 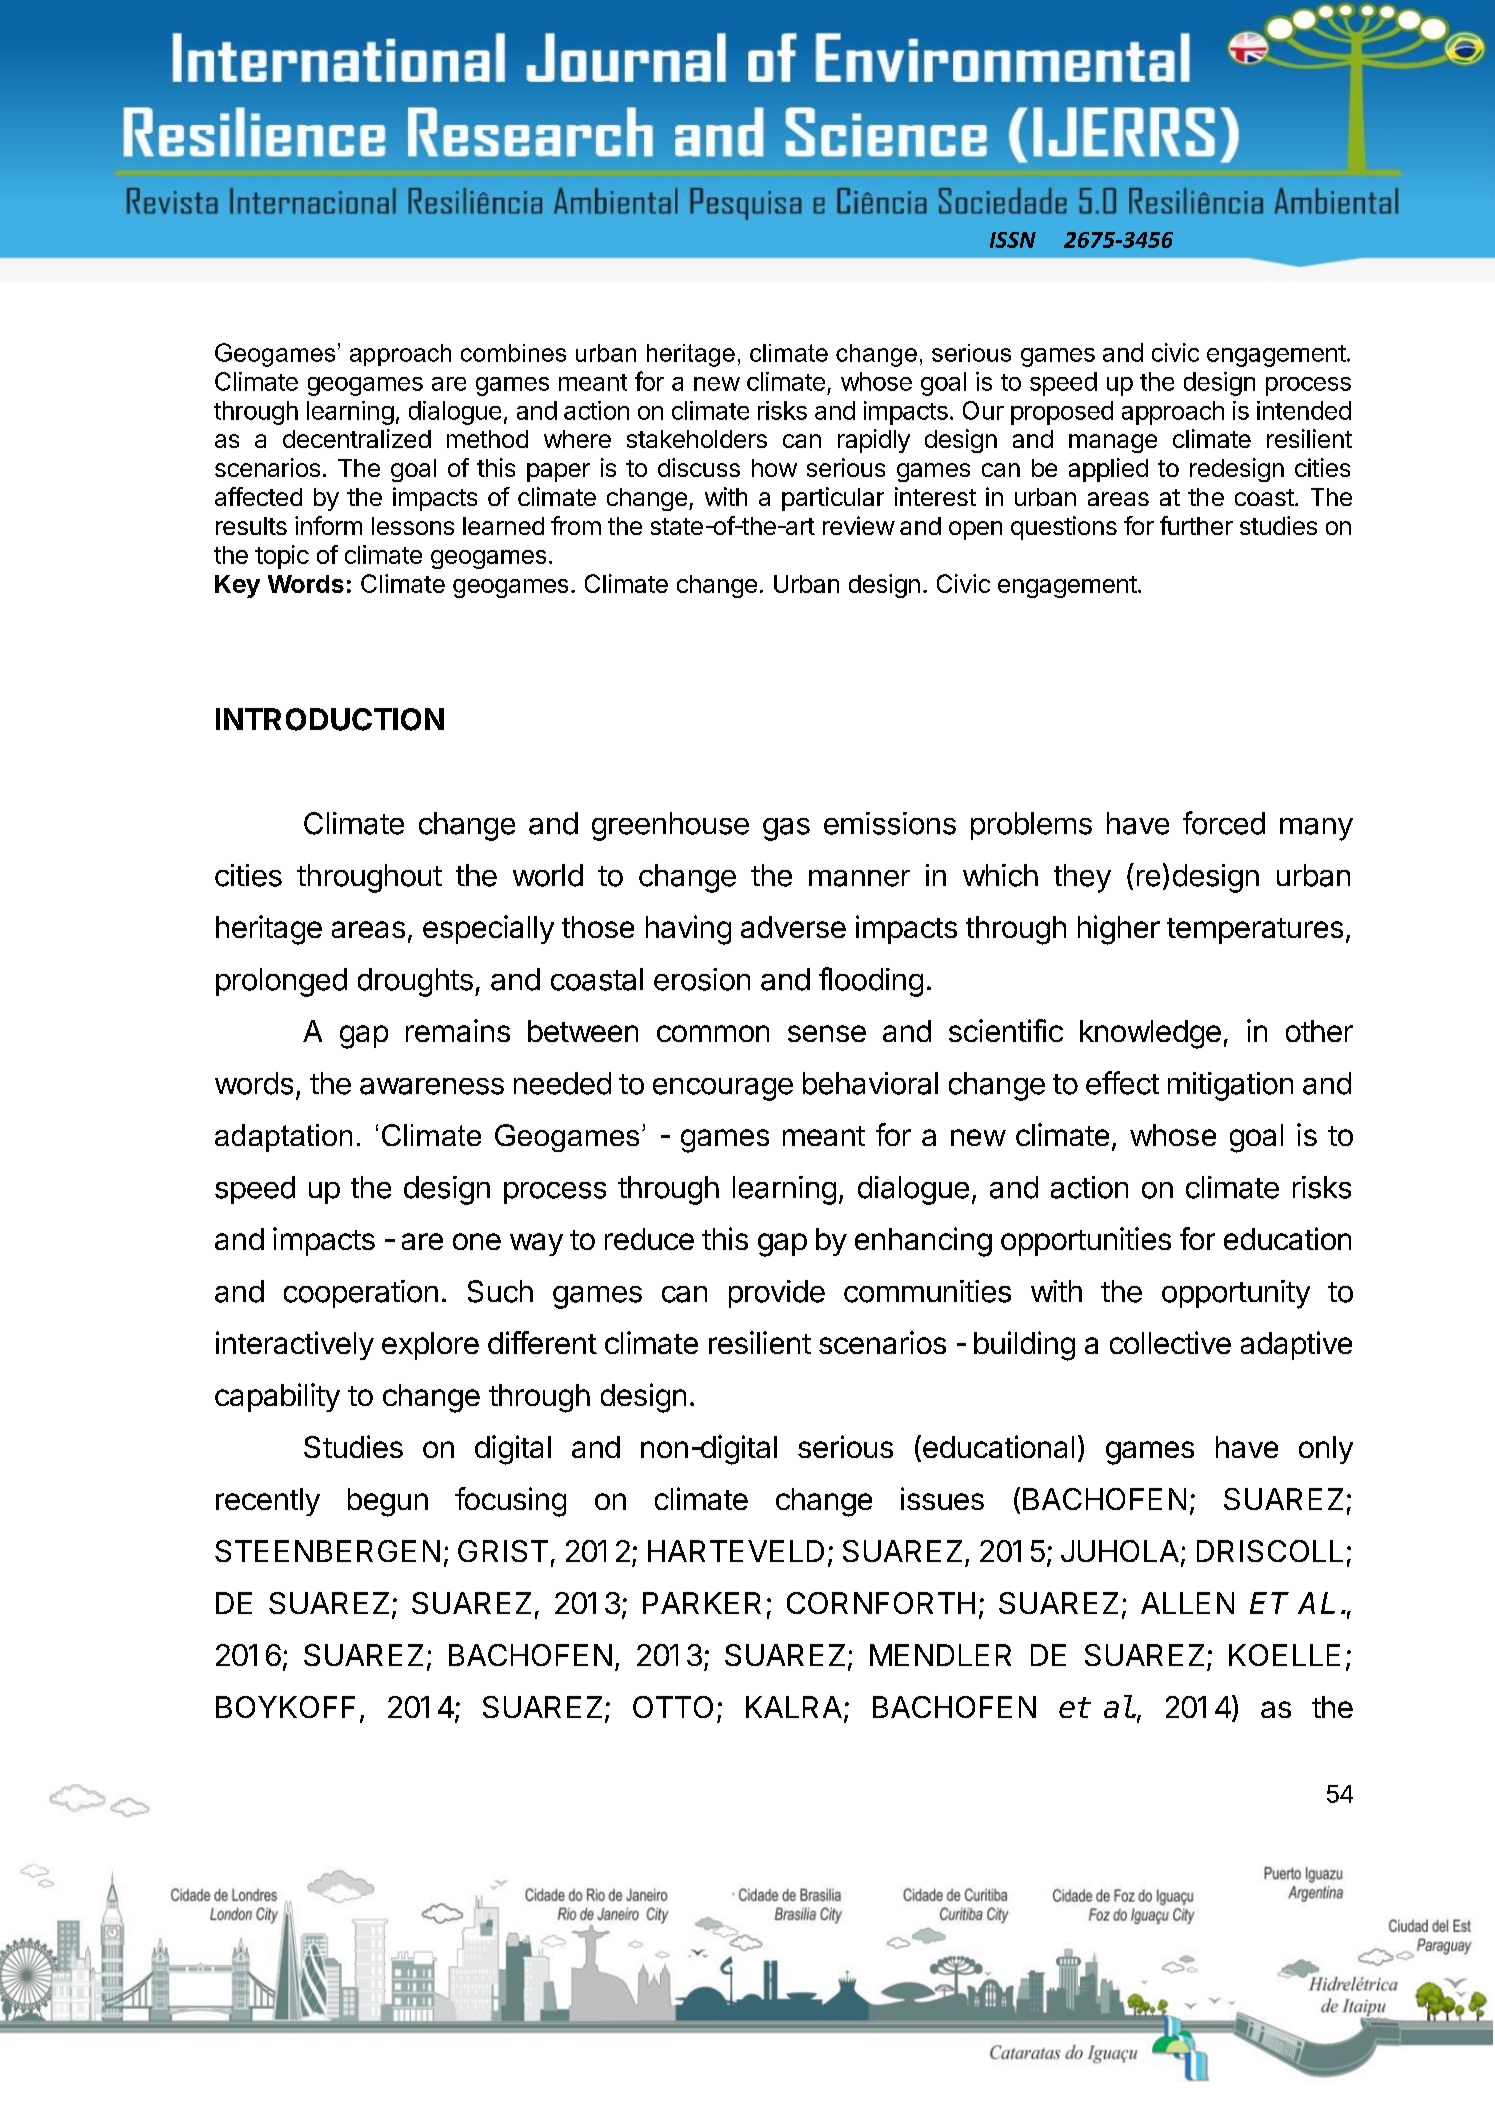 I want to click on PARKER, so click(x=702, y=1603).
